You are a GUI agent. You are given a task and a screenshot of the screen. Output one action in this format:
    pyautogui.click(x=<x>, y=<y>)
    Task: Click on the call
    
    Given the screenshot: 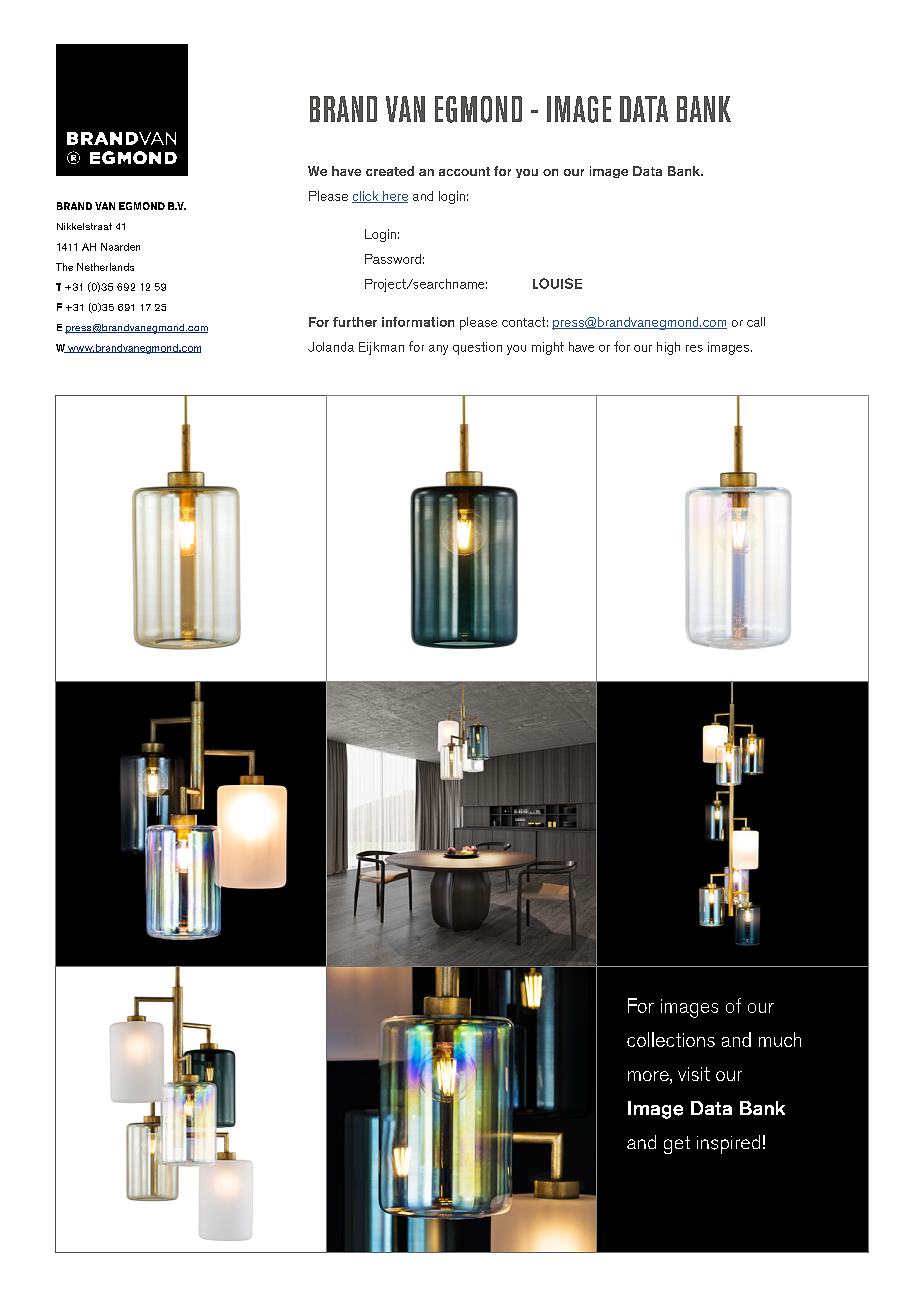 What is the action you would take?
    pyautogui.click(x=756, y=322)
